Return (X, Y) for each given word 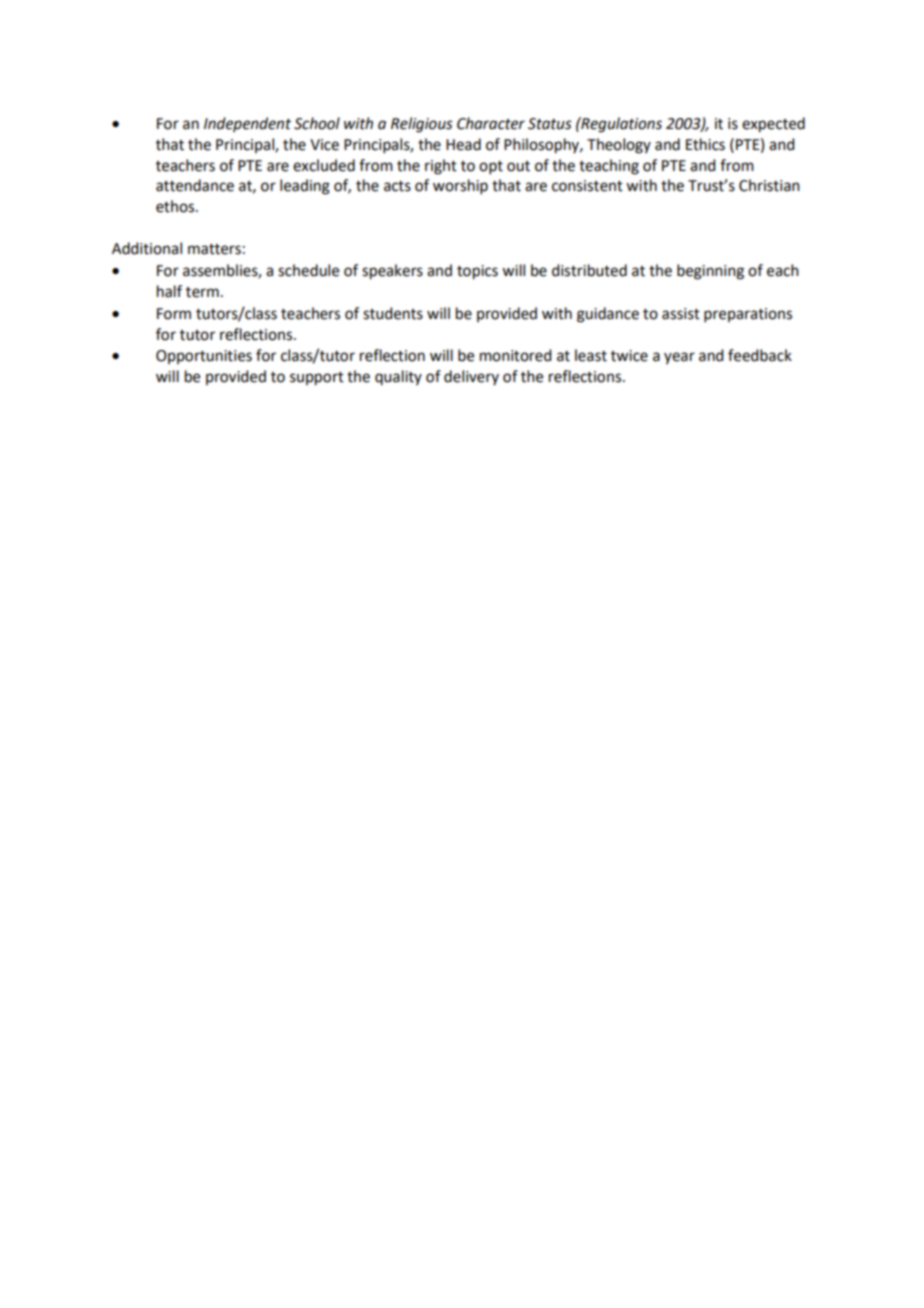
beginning (710, 272)
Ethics (705, 144)
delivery (471, 377)
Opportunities (204, 357)
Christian (769, 185)
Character (491, 123)
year (679, 358)
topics (477, 272)
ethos (176, 206)
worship (460, 186)
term (202, 292)
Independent (247, 124)
